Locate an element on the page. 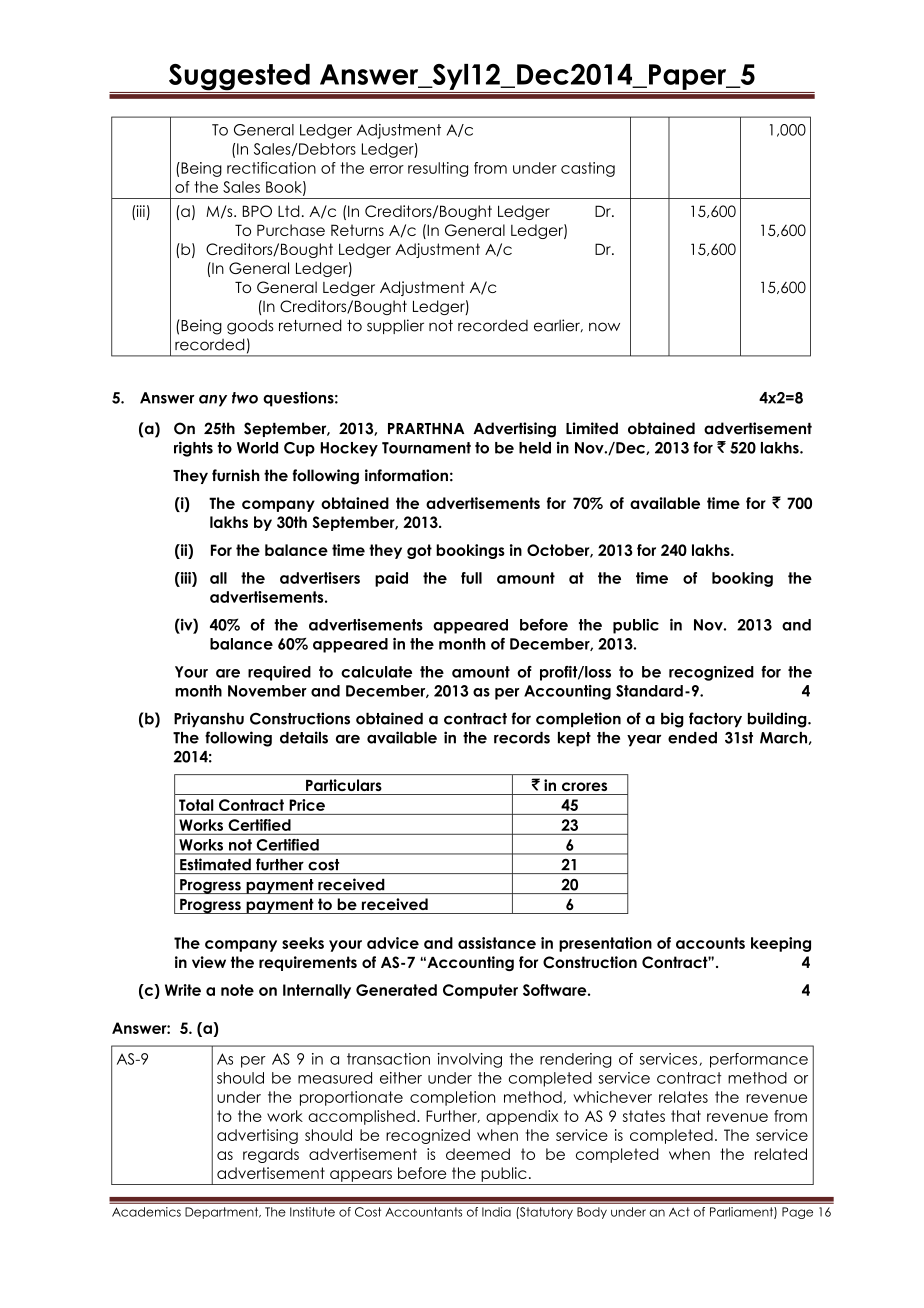 This page has height=1308, width=924. Department is located at coordinates (223, 1213).
